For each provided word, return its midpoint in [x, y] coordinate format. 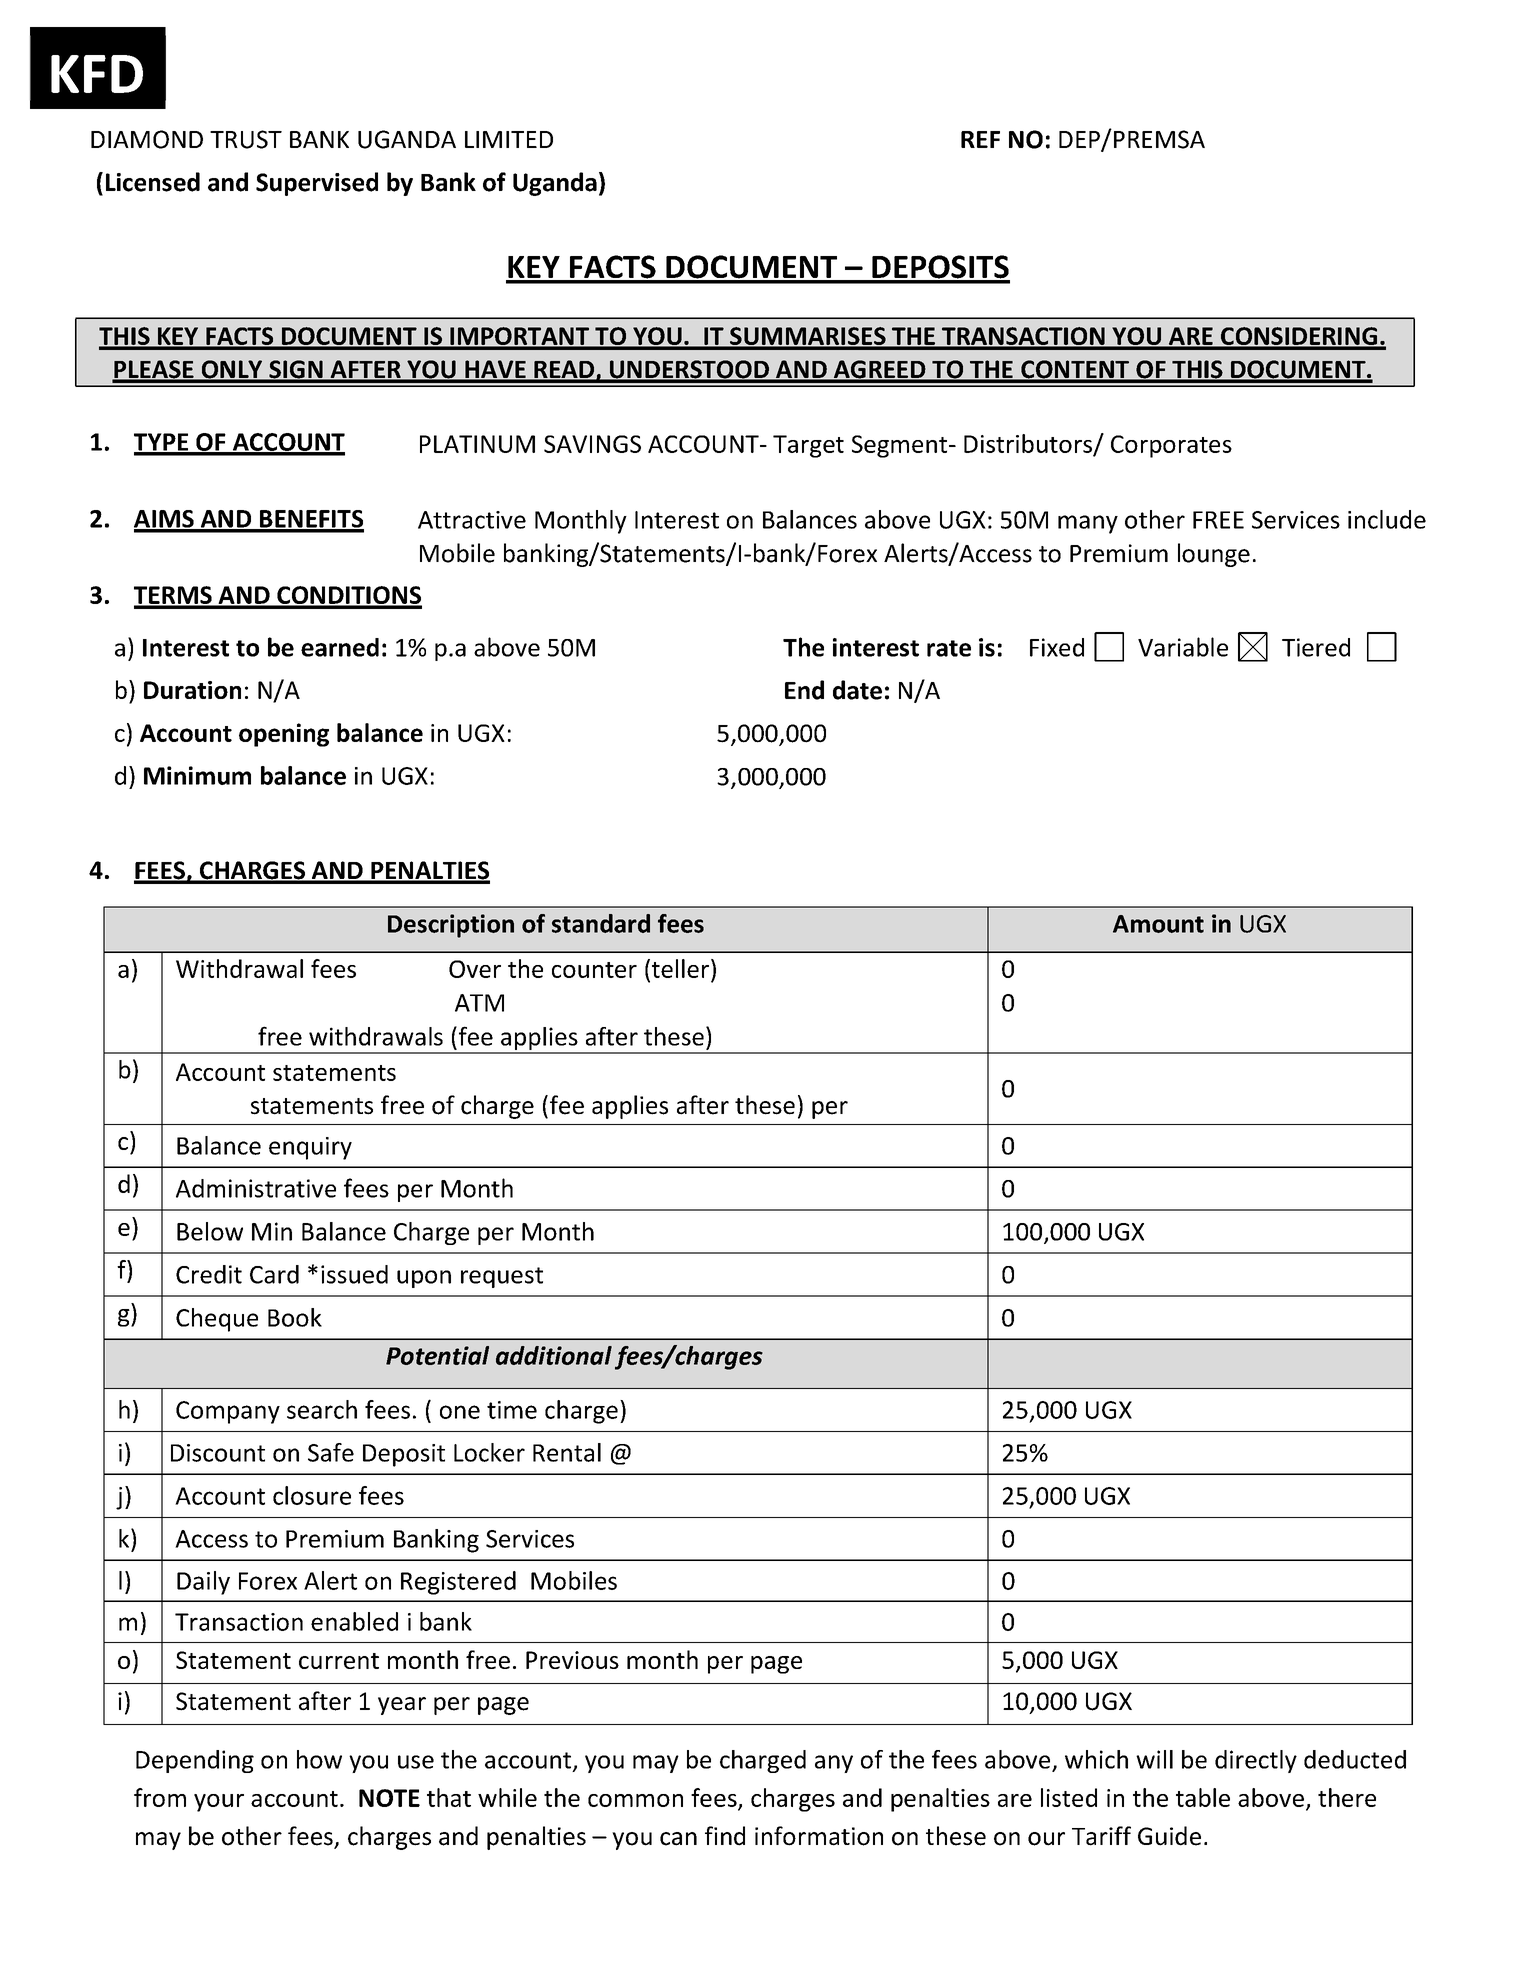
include [1387, 519]
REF [980, 139]
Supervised [317, 184]
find [725, 1836]
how [319, 1759]
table [1203, 1797]
